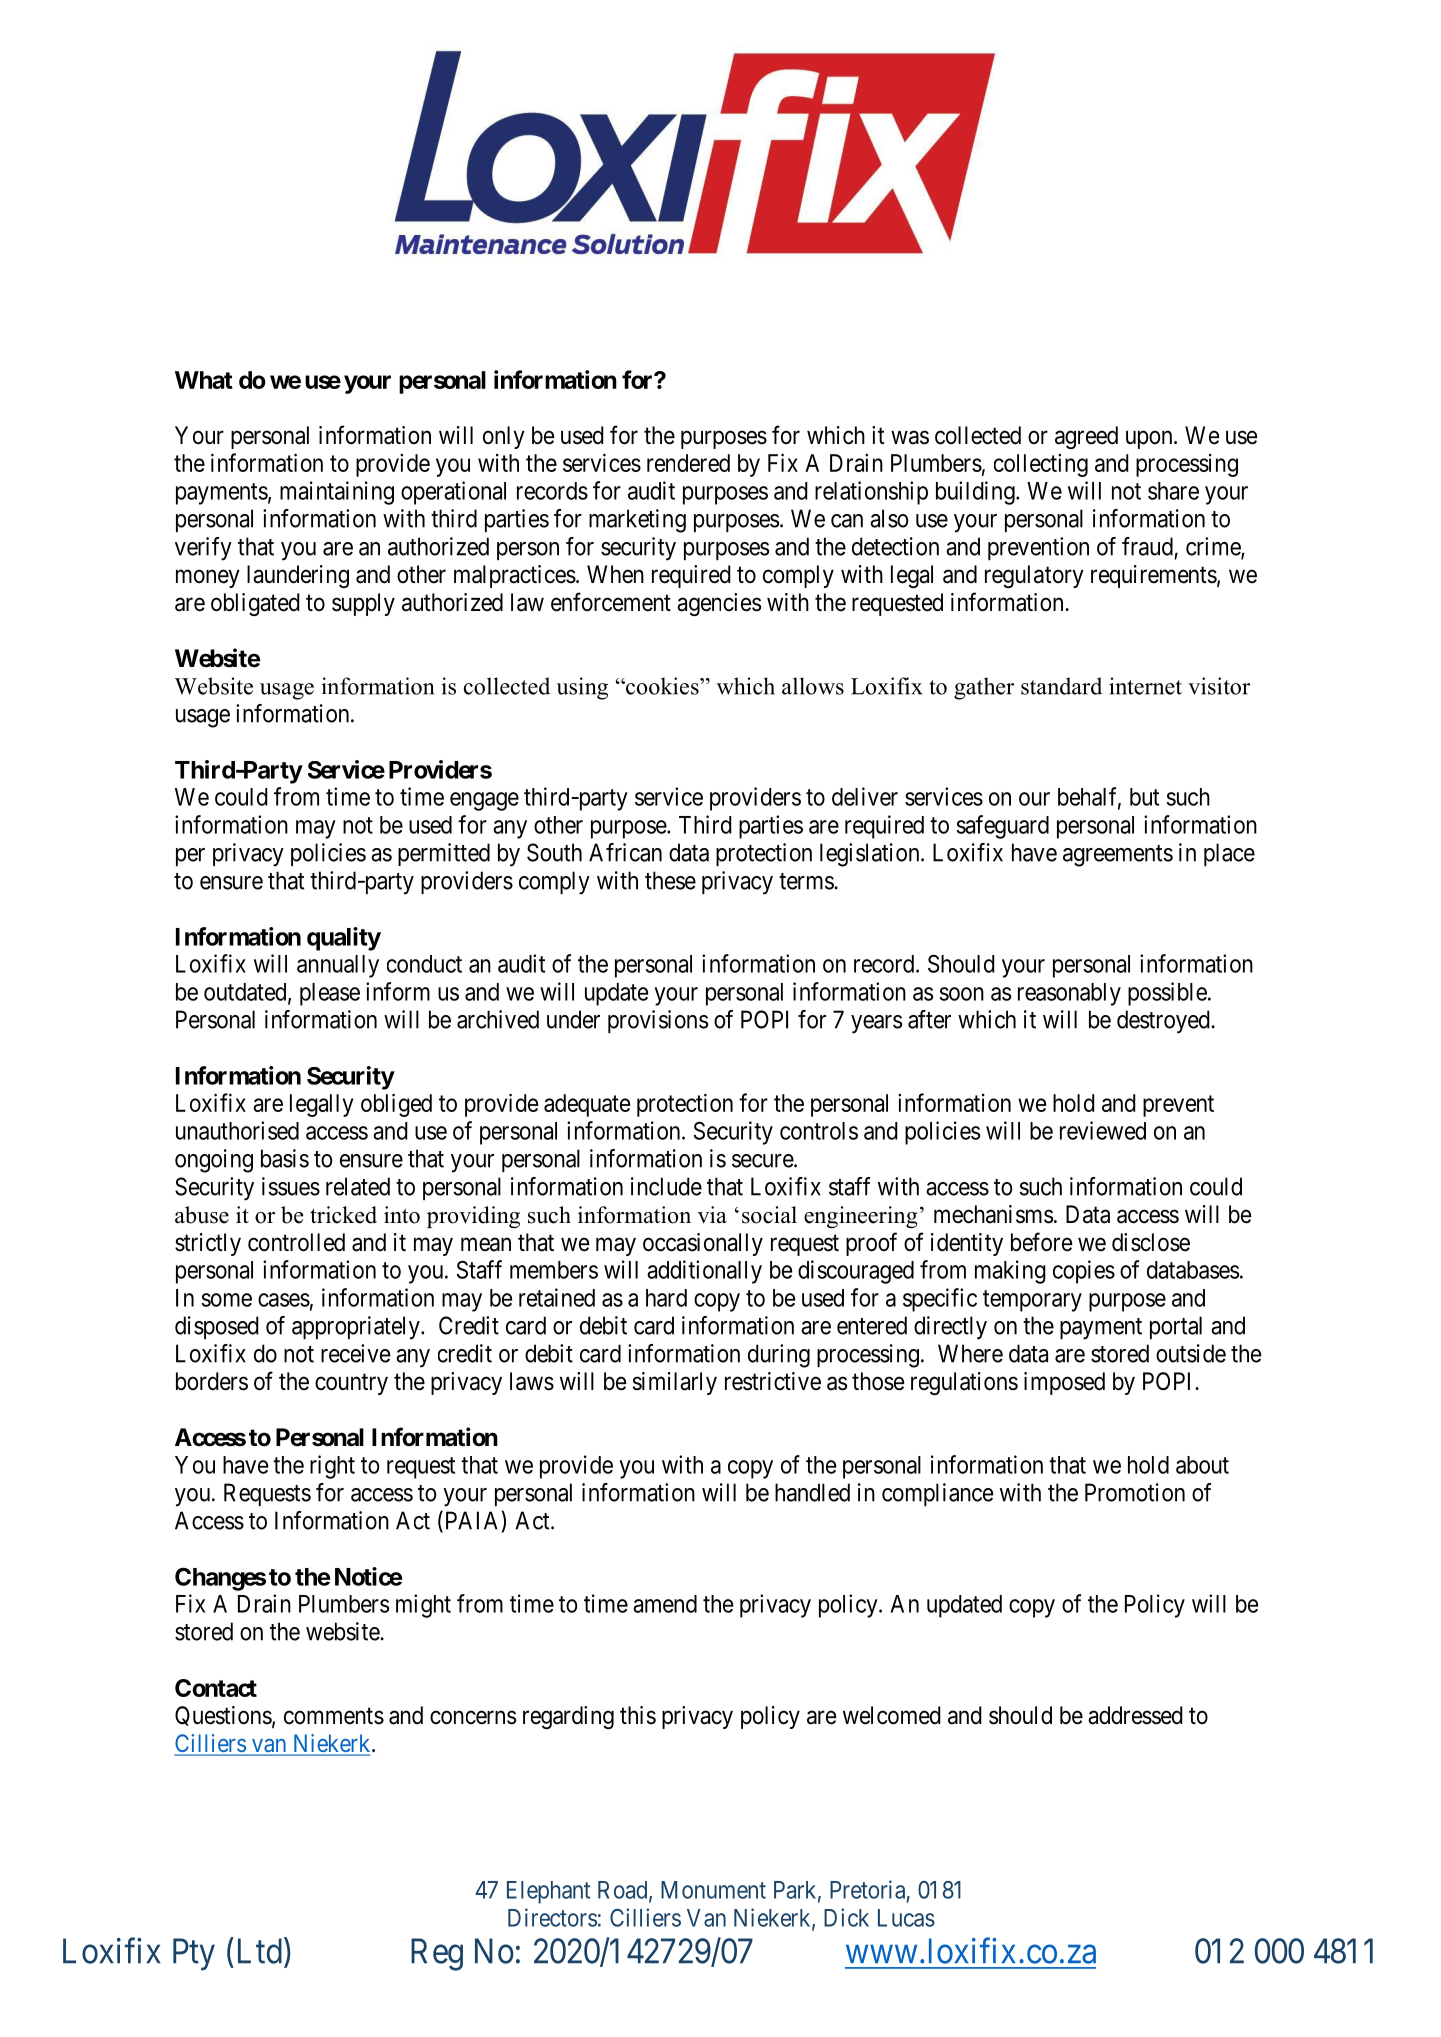 The height and width of the screenshot is (2037, 1441). I want to click on maintaining, so click(337, 493).
